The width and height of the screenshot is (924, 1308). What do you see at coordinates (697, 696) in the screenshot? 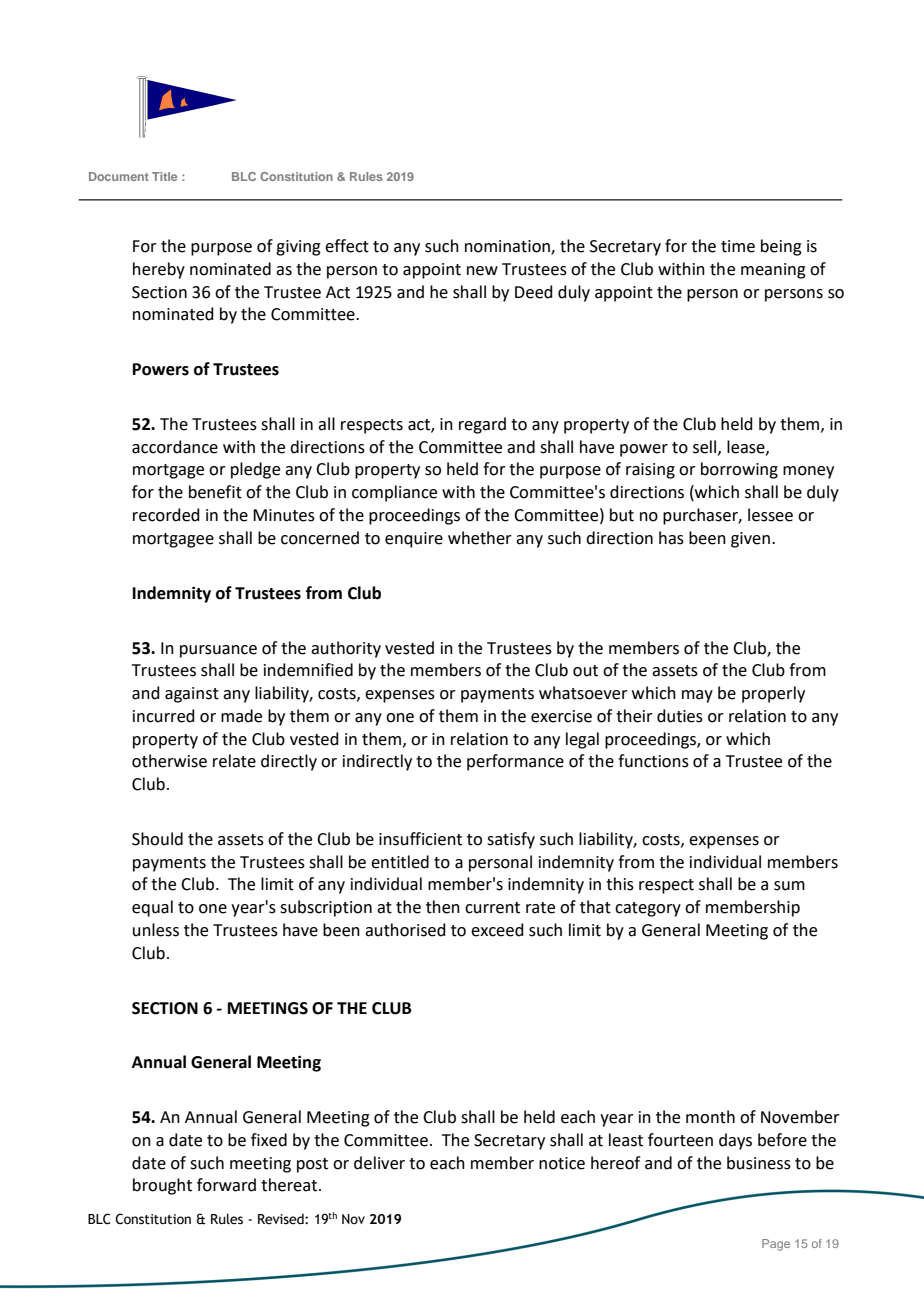
I see `may` at bounding box center [697, 696].
